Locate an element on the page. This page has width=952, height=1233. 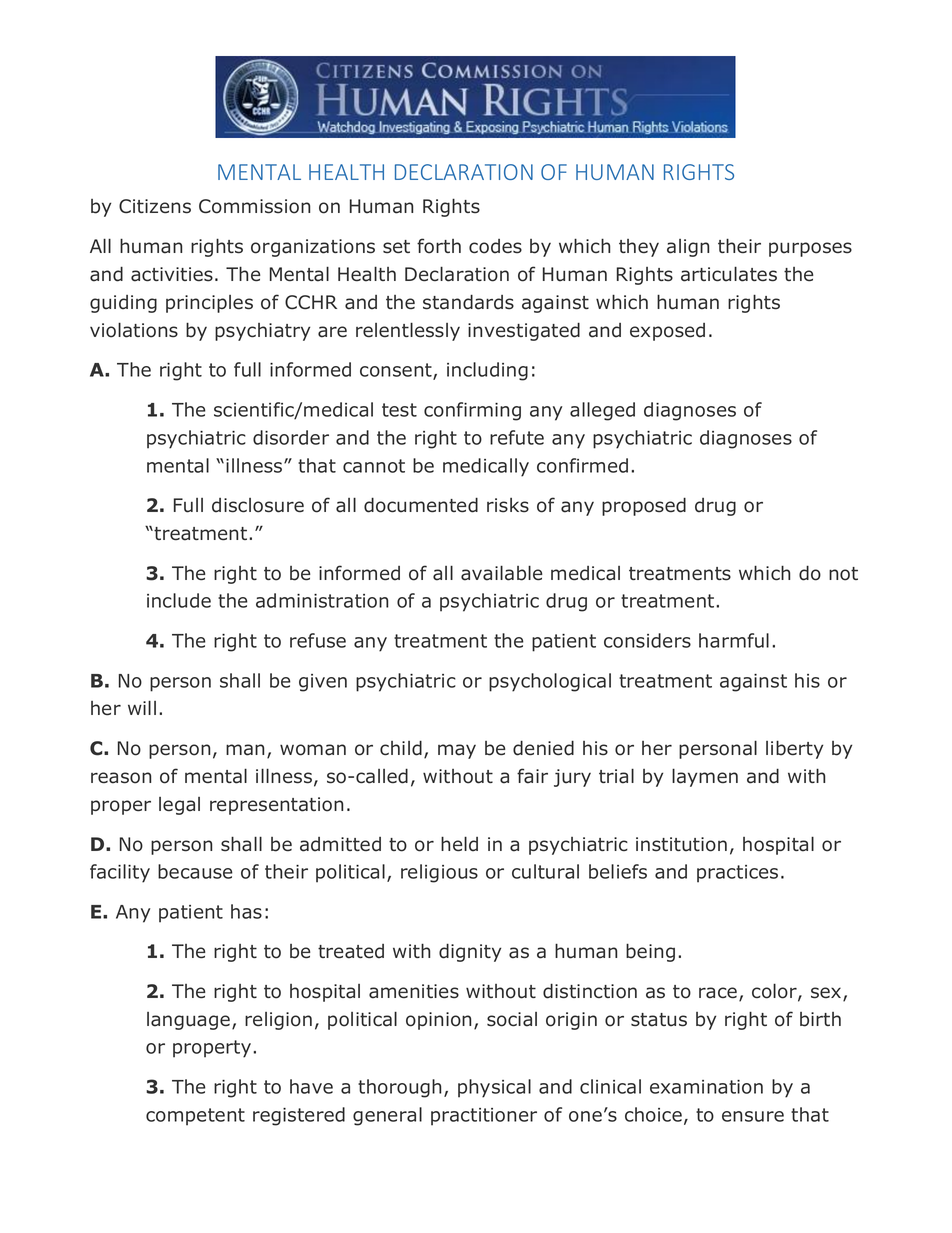
liberty is located at coordinates (794, 749).
